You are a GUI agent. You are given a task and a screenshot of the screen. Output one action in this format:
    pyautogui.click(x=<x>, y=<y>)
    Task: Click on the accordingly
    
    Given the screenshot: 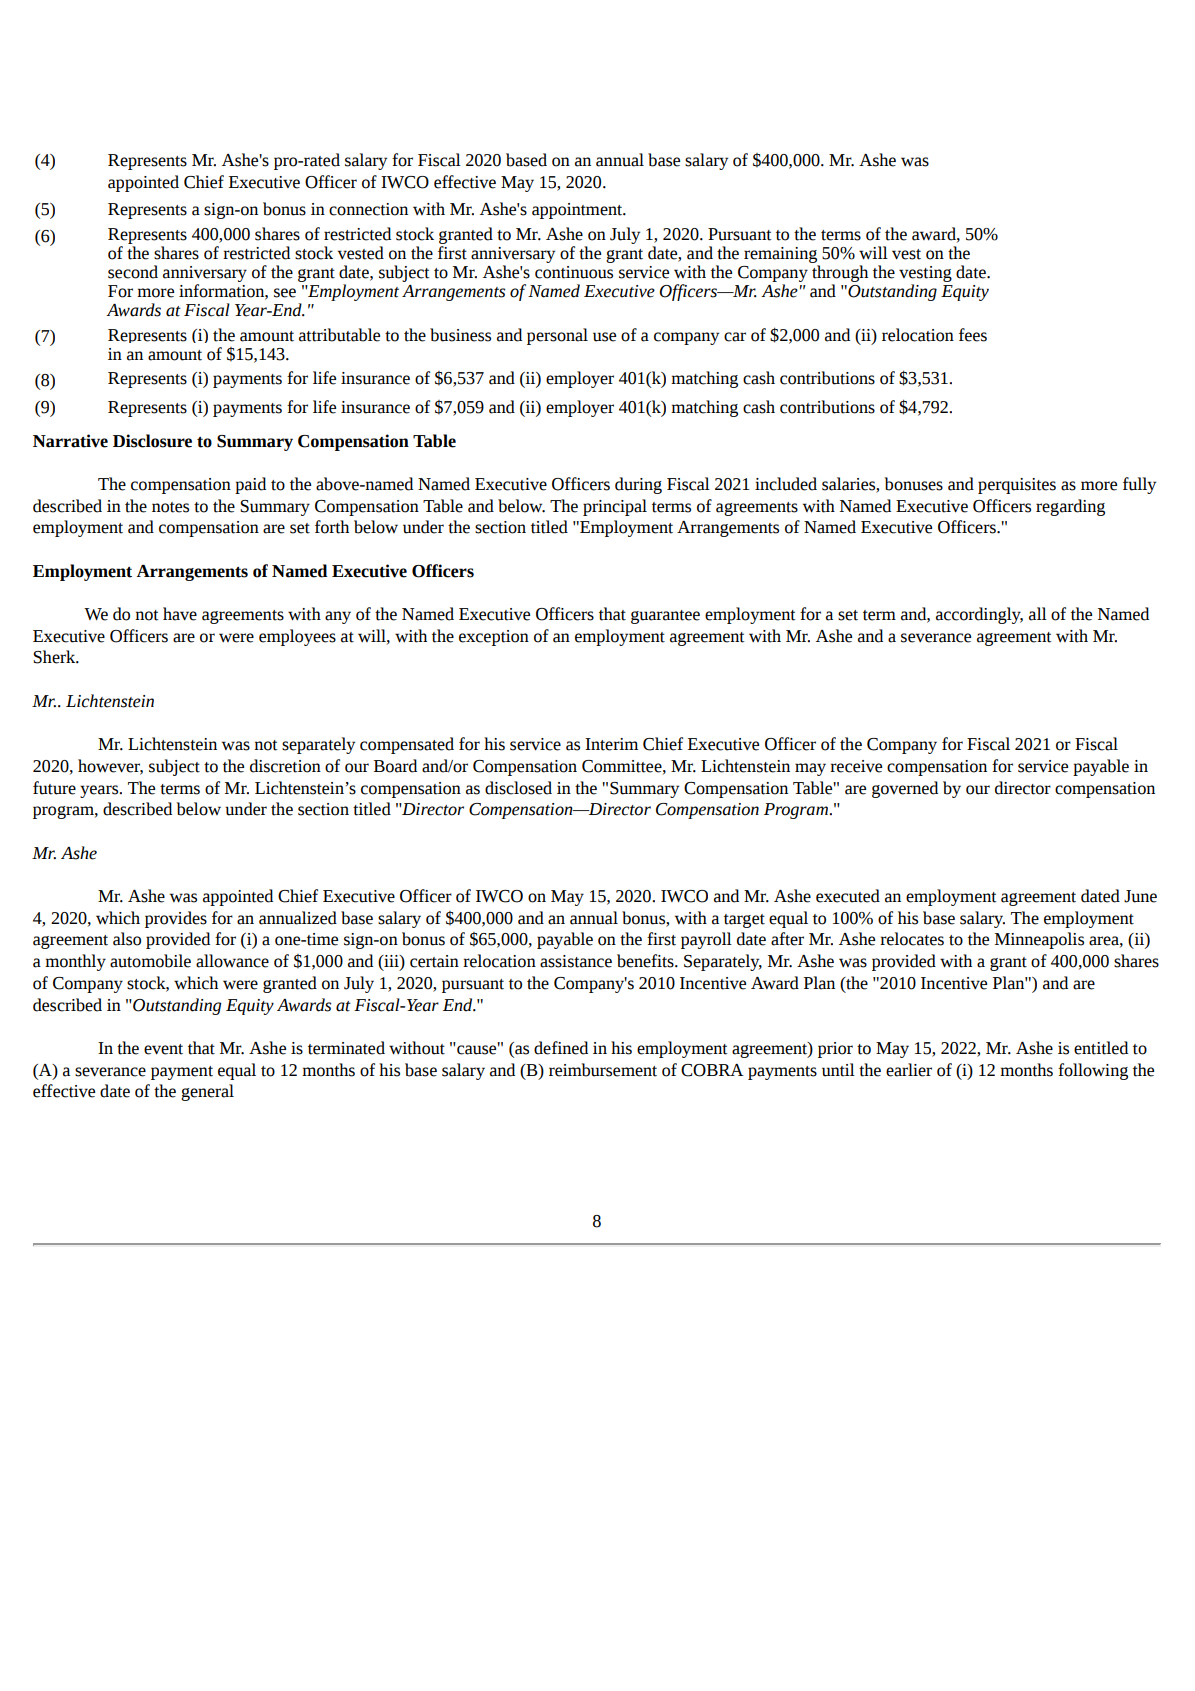 What is the action you would take?
    pyautogui.click(x=979, y=615)
